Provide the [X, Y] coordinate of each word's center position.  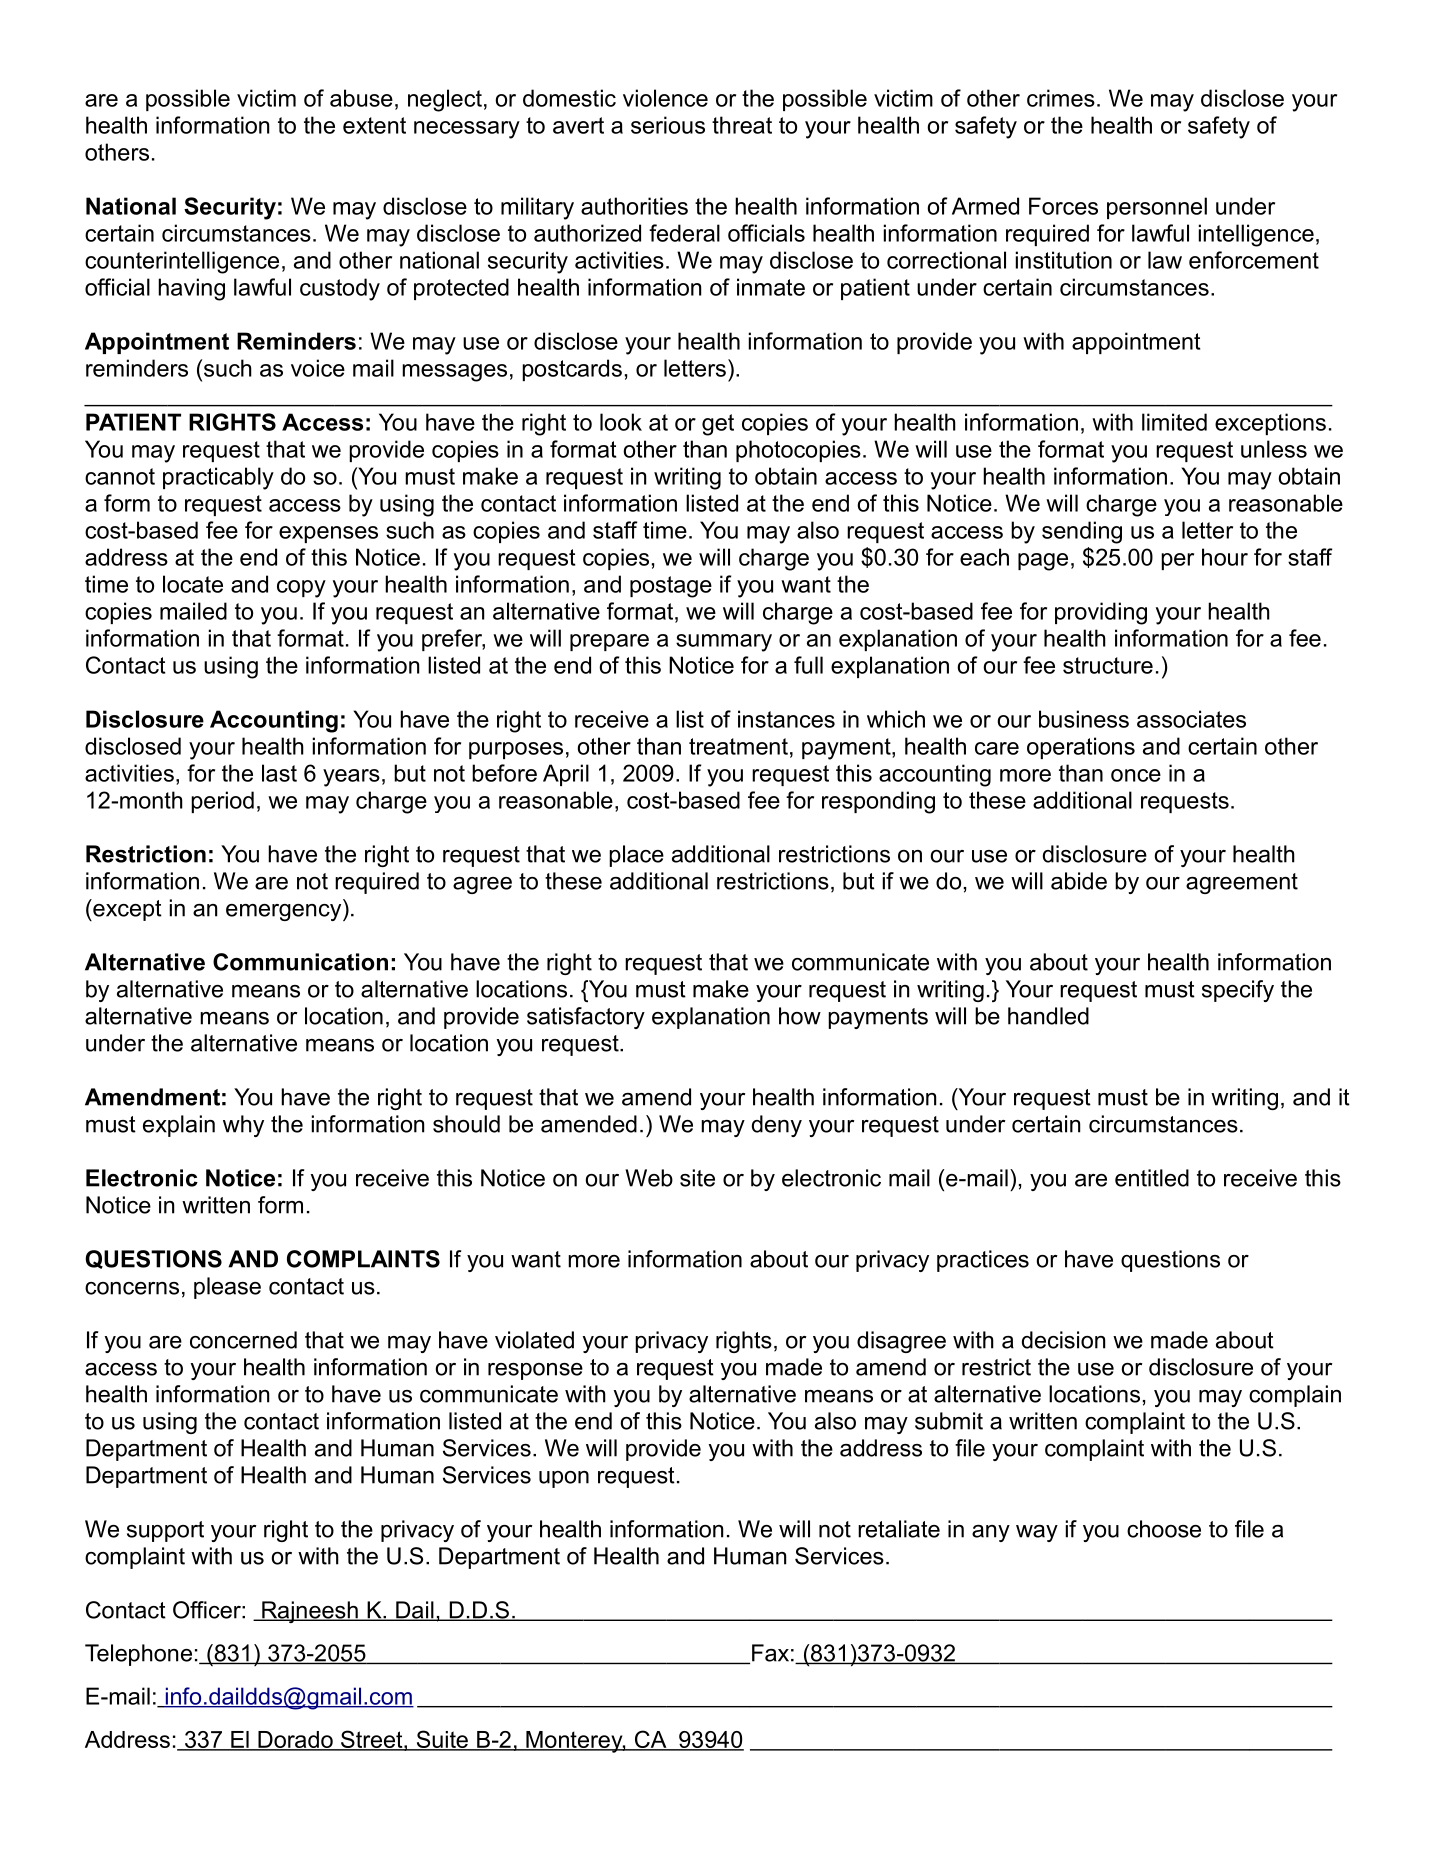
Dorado [295, 1740]
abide [1079, 881]
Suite [442, 1740]
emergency [285, 912]
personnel [1157, 208]
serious [668, 125]
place [636, 856]
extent [374, 125]
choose [1164, 1529]
